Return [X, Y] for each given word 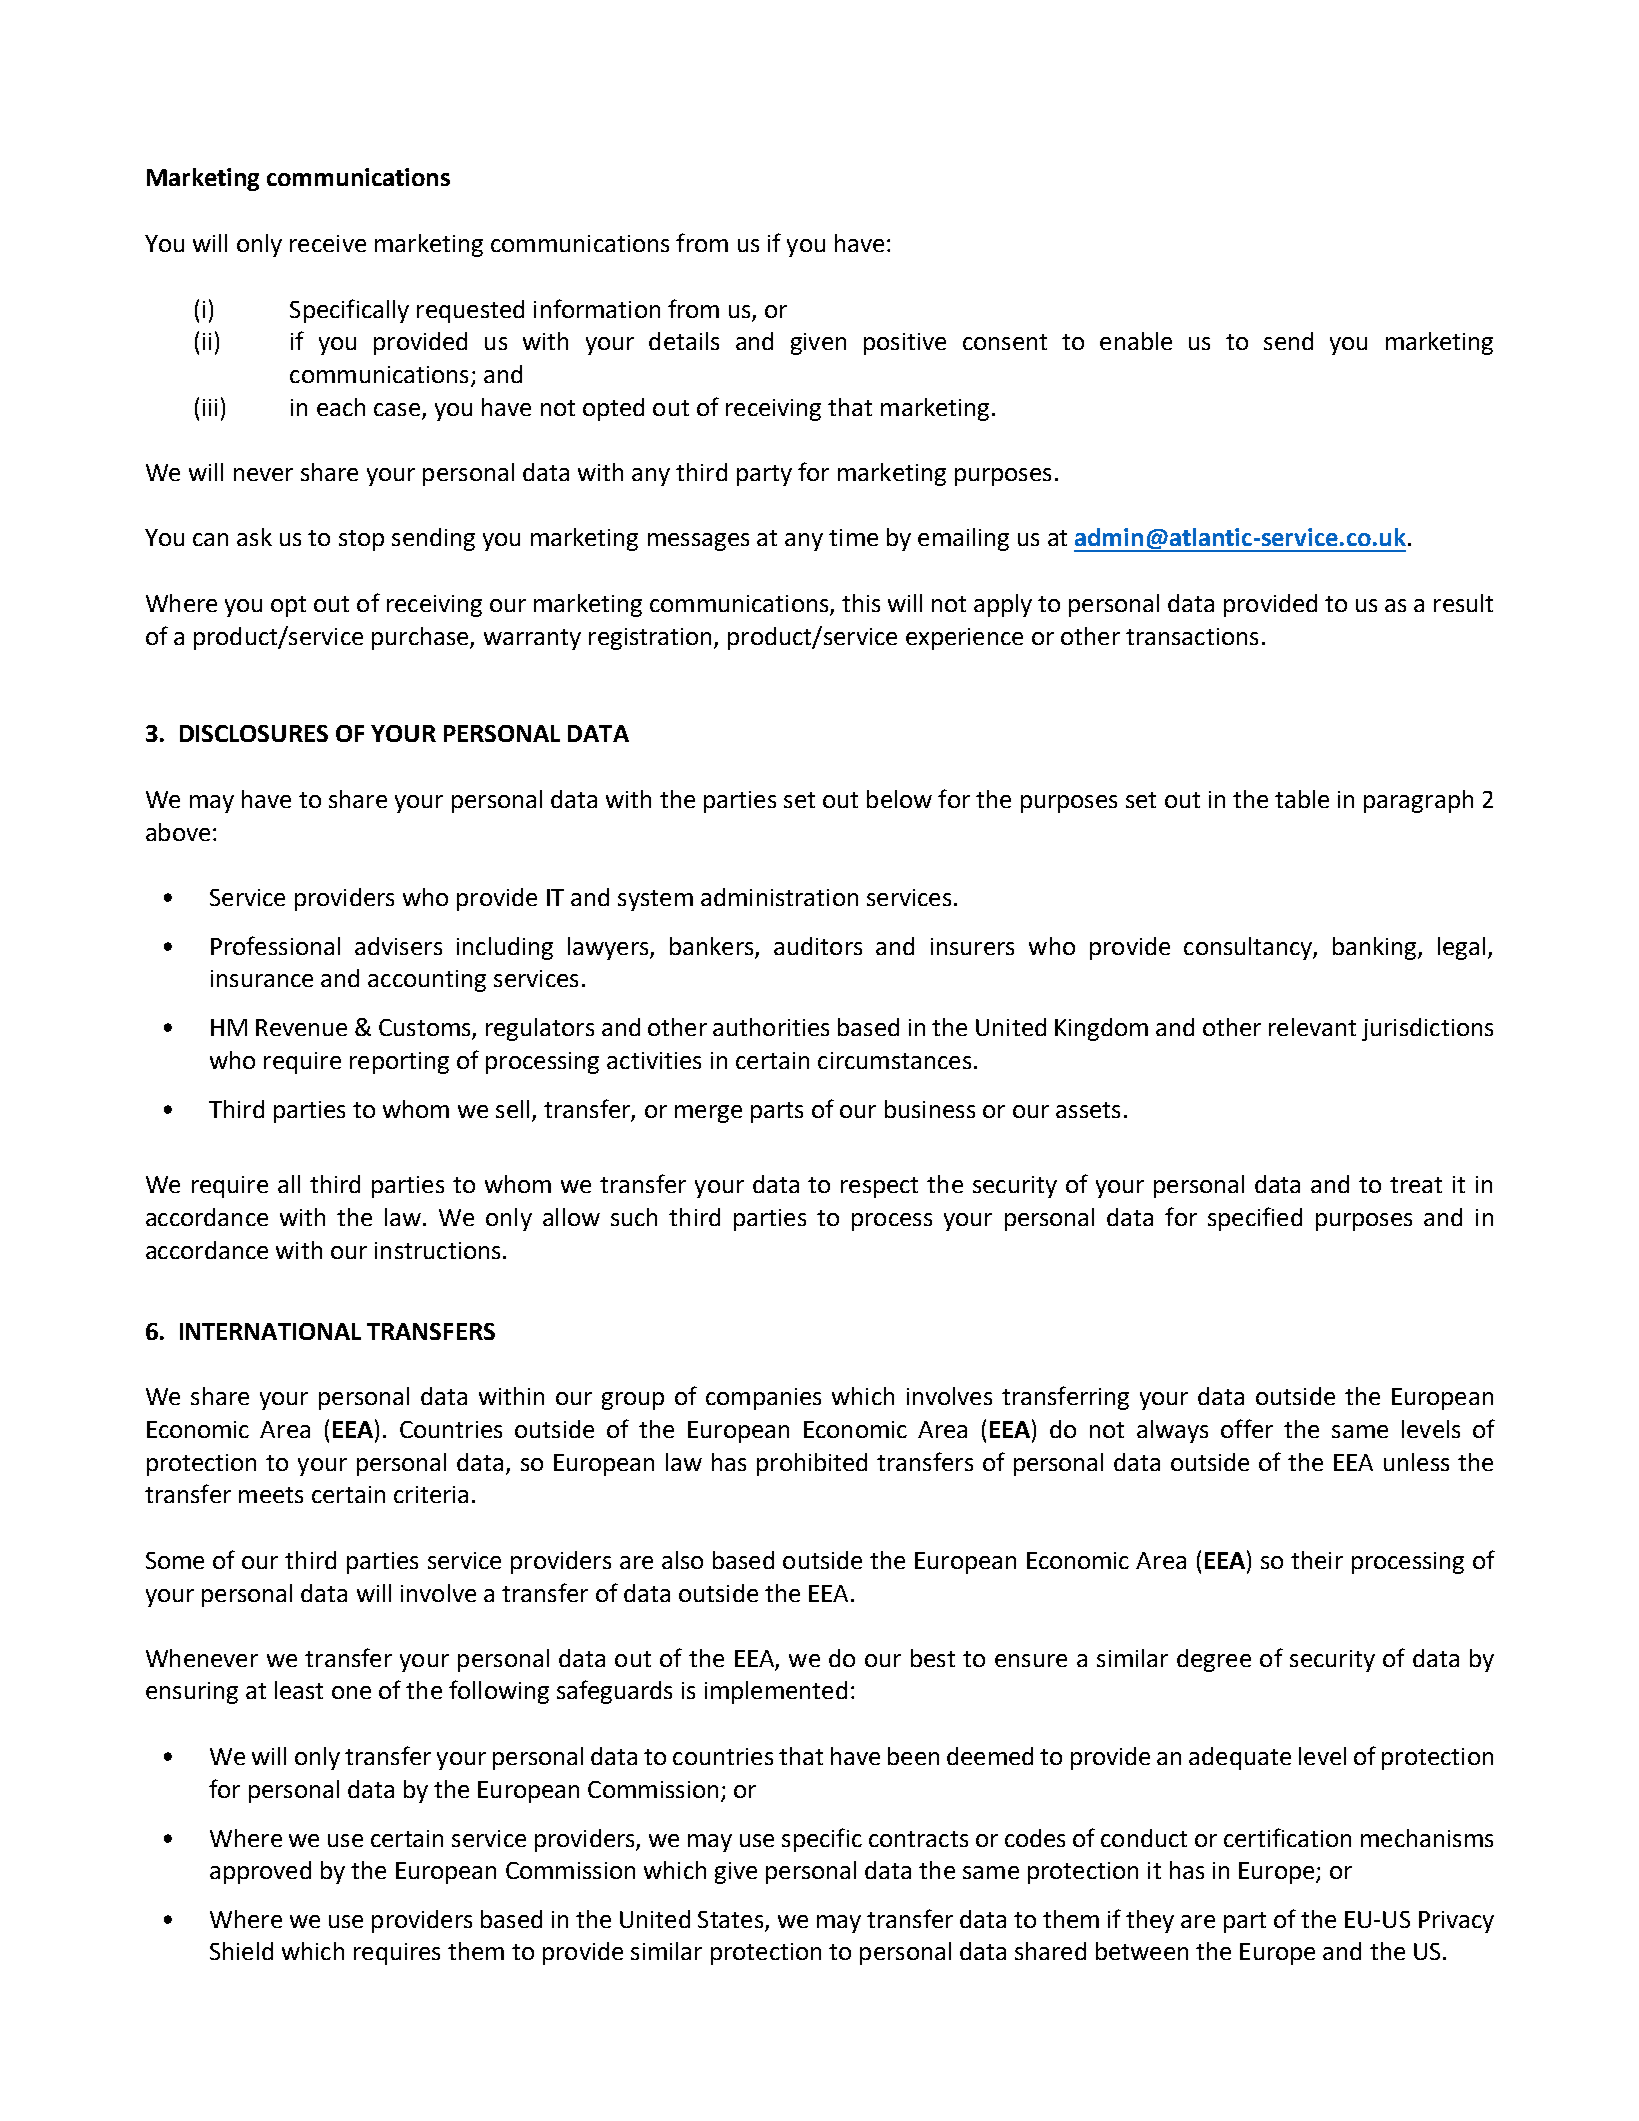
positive [905, 344]
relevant [1312, 1027]
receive [328, 243]
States [730, 1919]
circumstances [894, 1060]
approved [260, 1872]
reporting [399, 1063]
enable [1136, 341]
